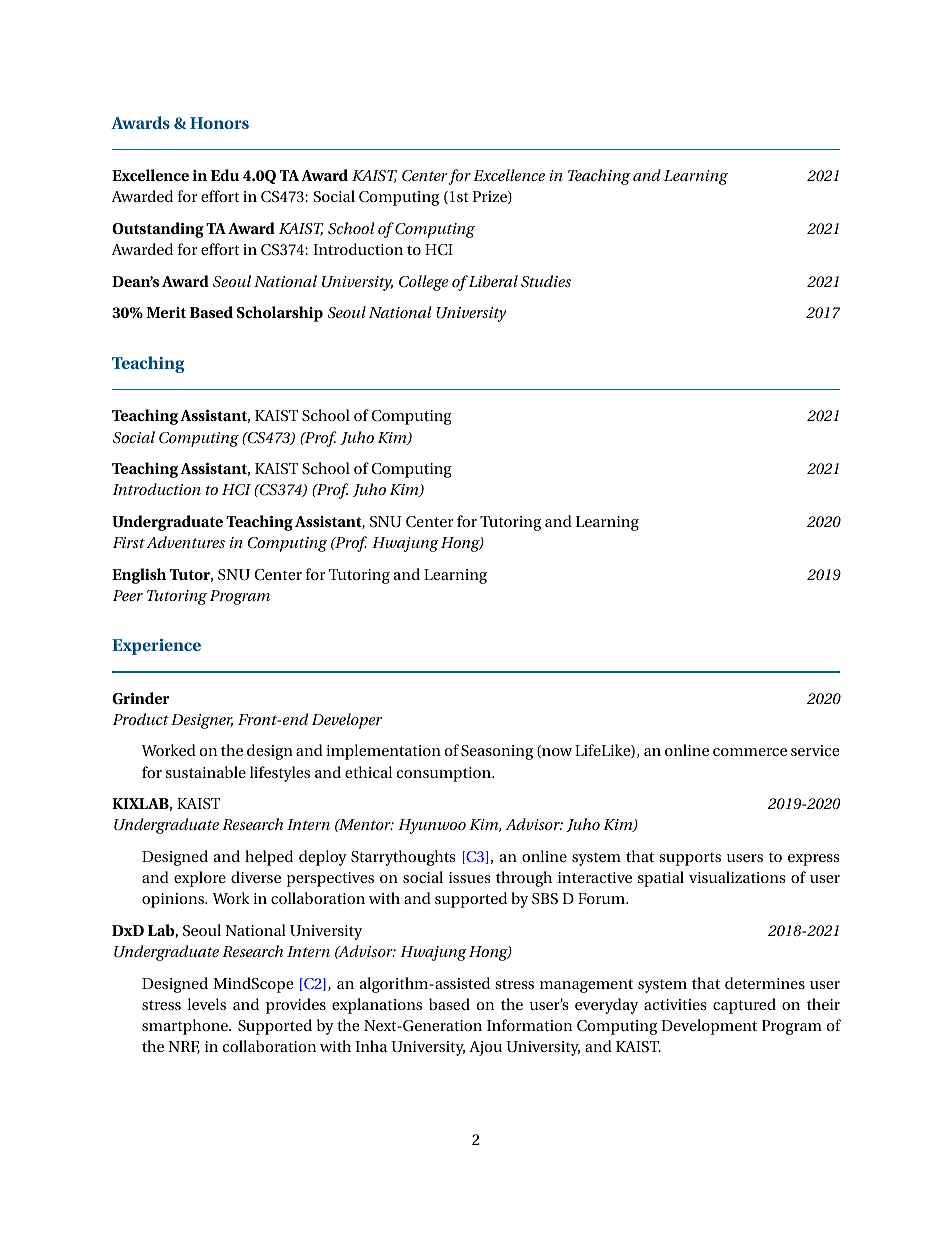 This screenshot has height=1233, width=952. What do you see at coordinates (225, 175) in the screenshot?
I see `Edu` at bounding box center [225, 175].
